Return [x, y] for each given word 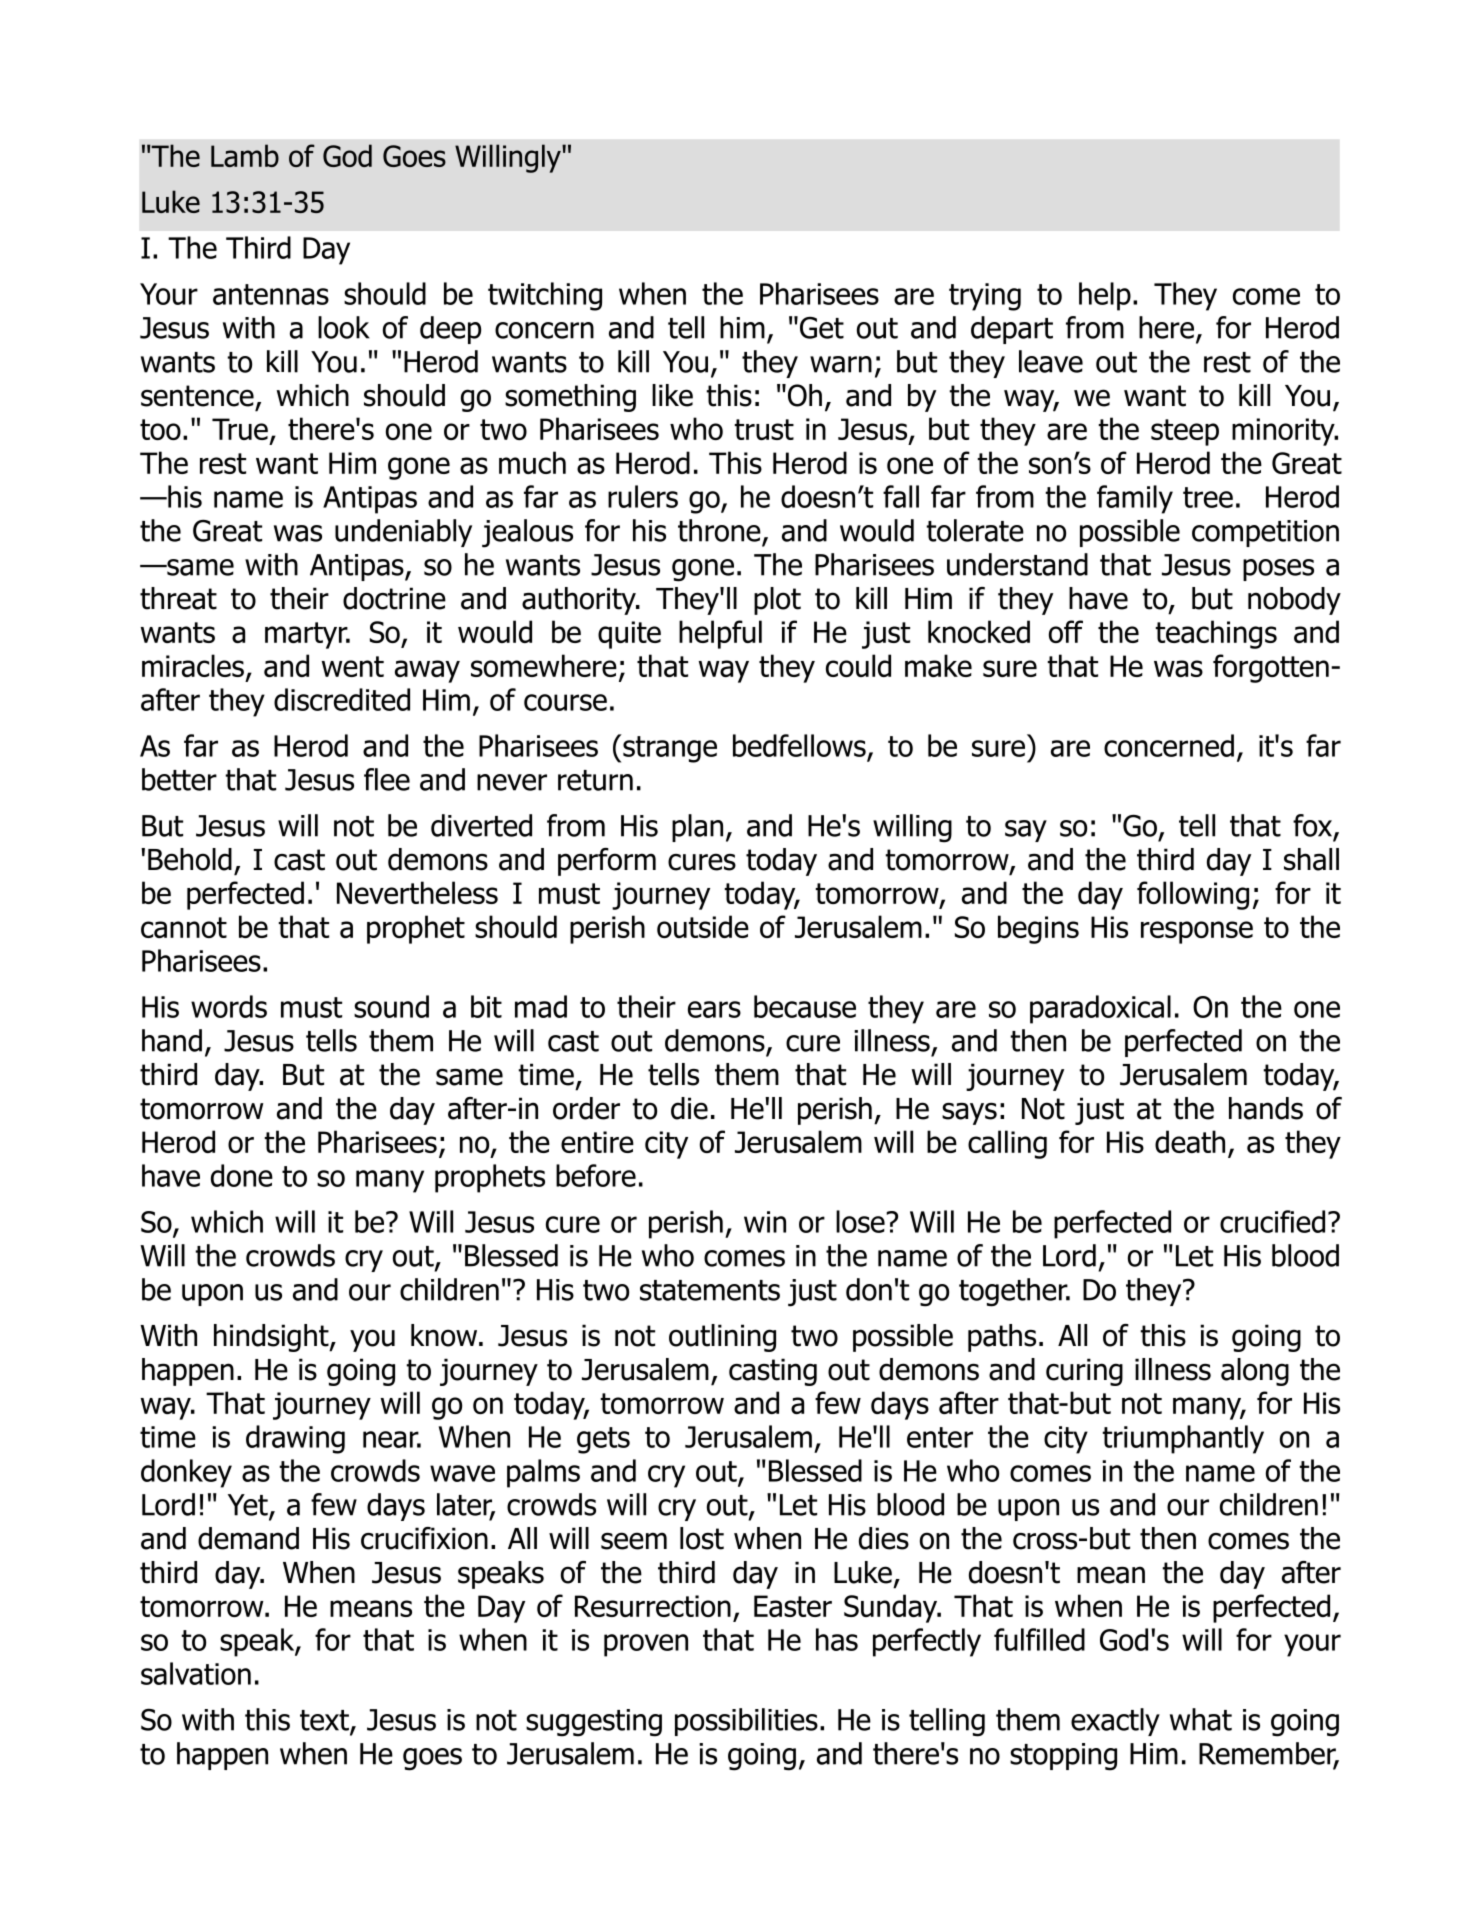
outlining [722, 1338]
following [1193, 895]
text [325, 1721]
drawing [295, 1439]
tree [1208, 497]
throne [719, 530]
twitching [545, 296]
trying [985, 297]
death [1190, 1141]
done [242, 1175]
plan [697, 828]
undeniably [403, 533]
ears [714, 1009]
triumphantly [1183, 1439]
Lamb [245, 155]
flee [387, 779]
